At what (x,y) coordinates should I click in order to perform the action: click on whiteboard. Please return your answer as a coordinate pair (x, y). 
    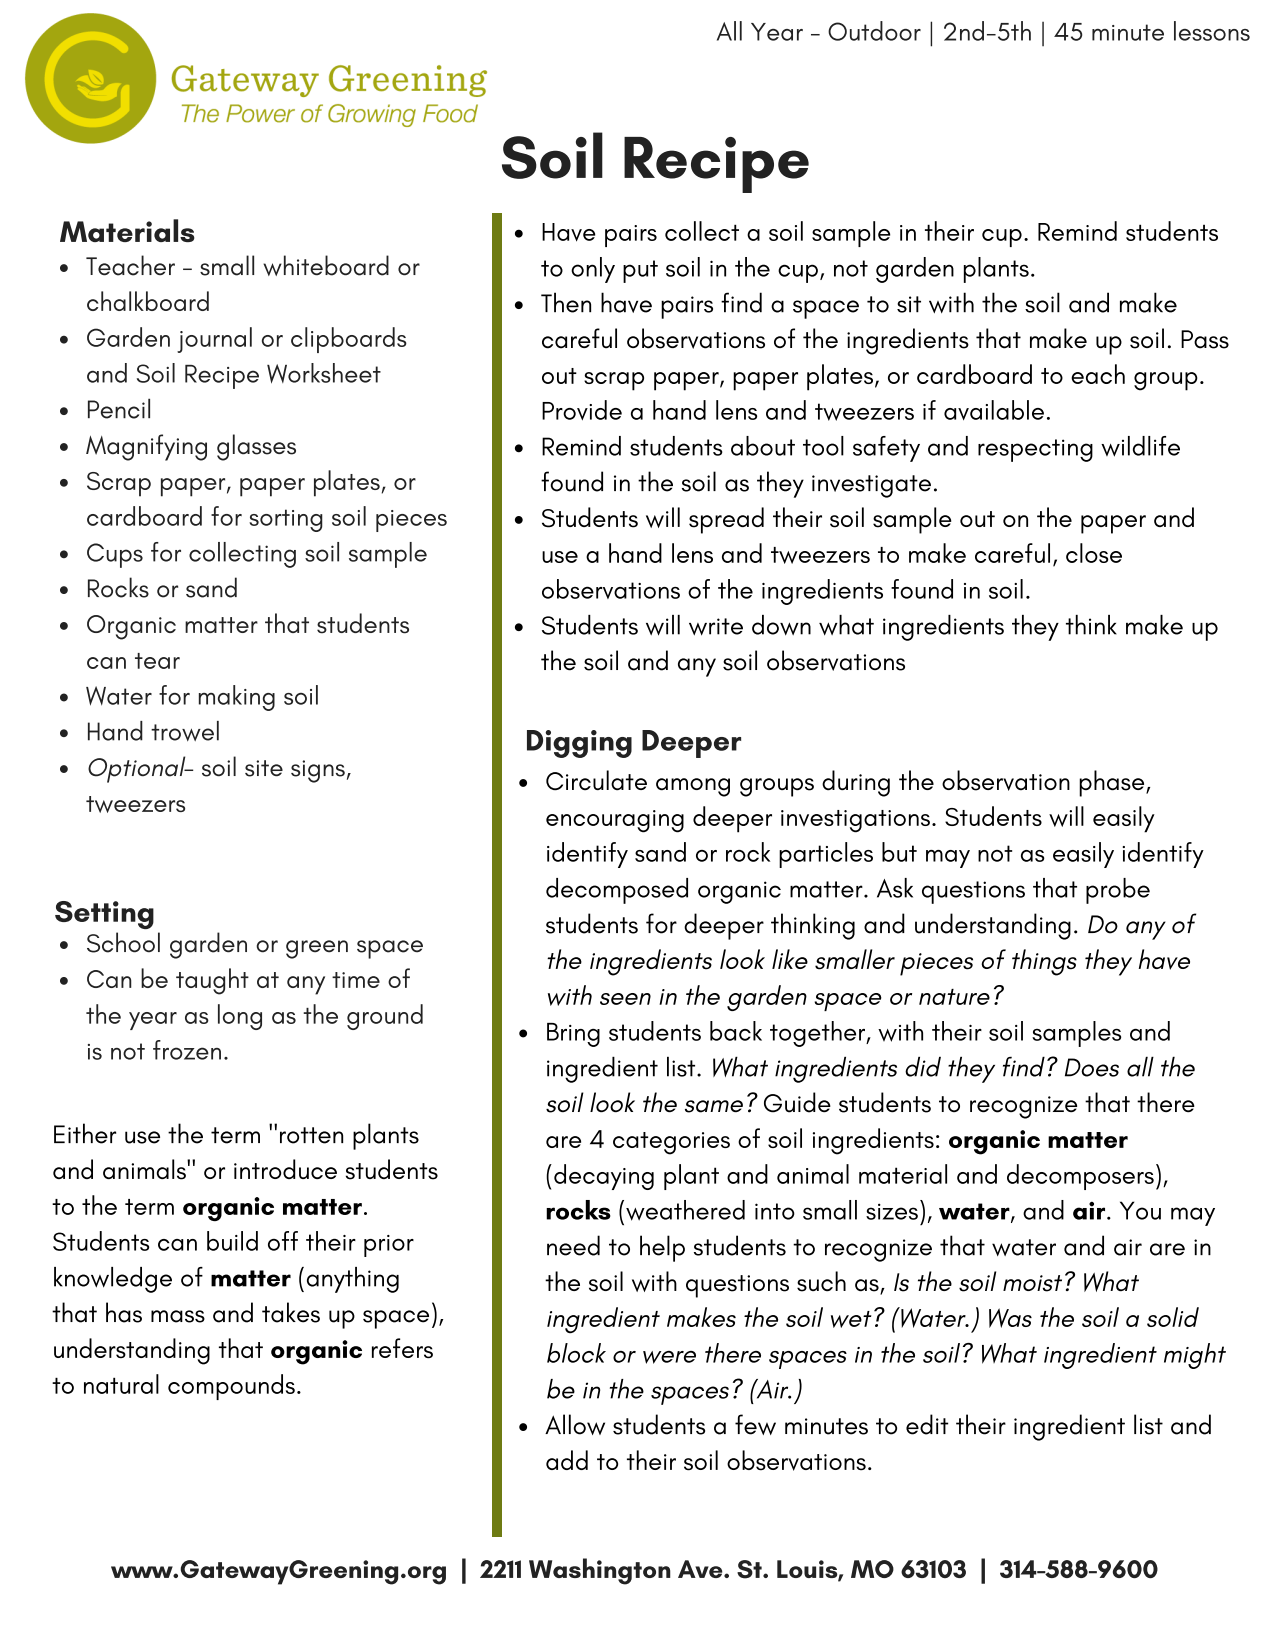
    Looking at the image, I should click on (326, 265).
